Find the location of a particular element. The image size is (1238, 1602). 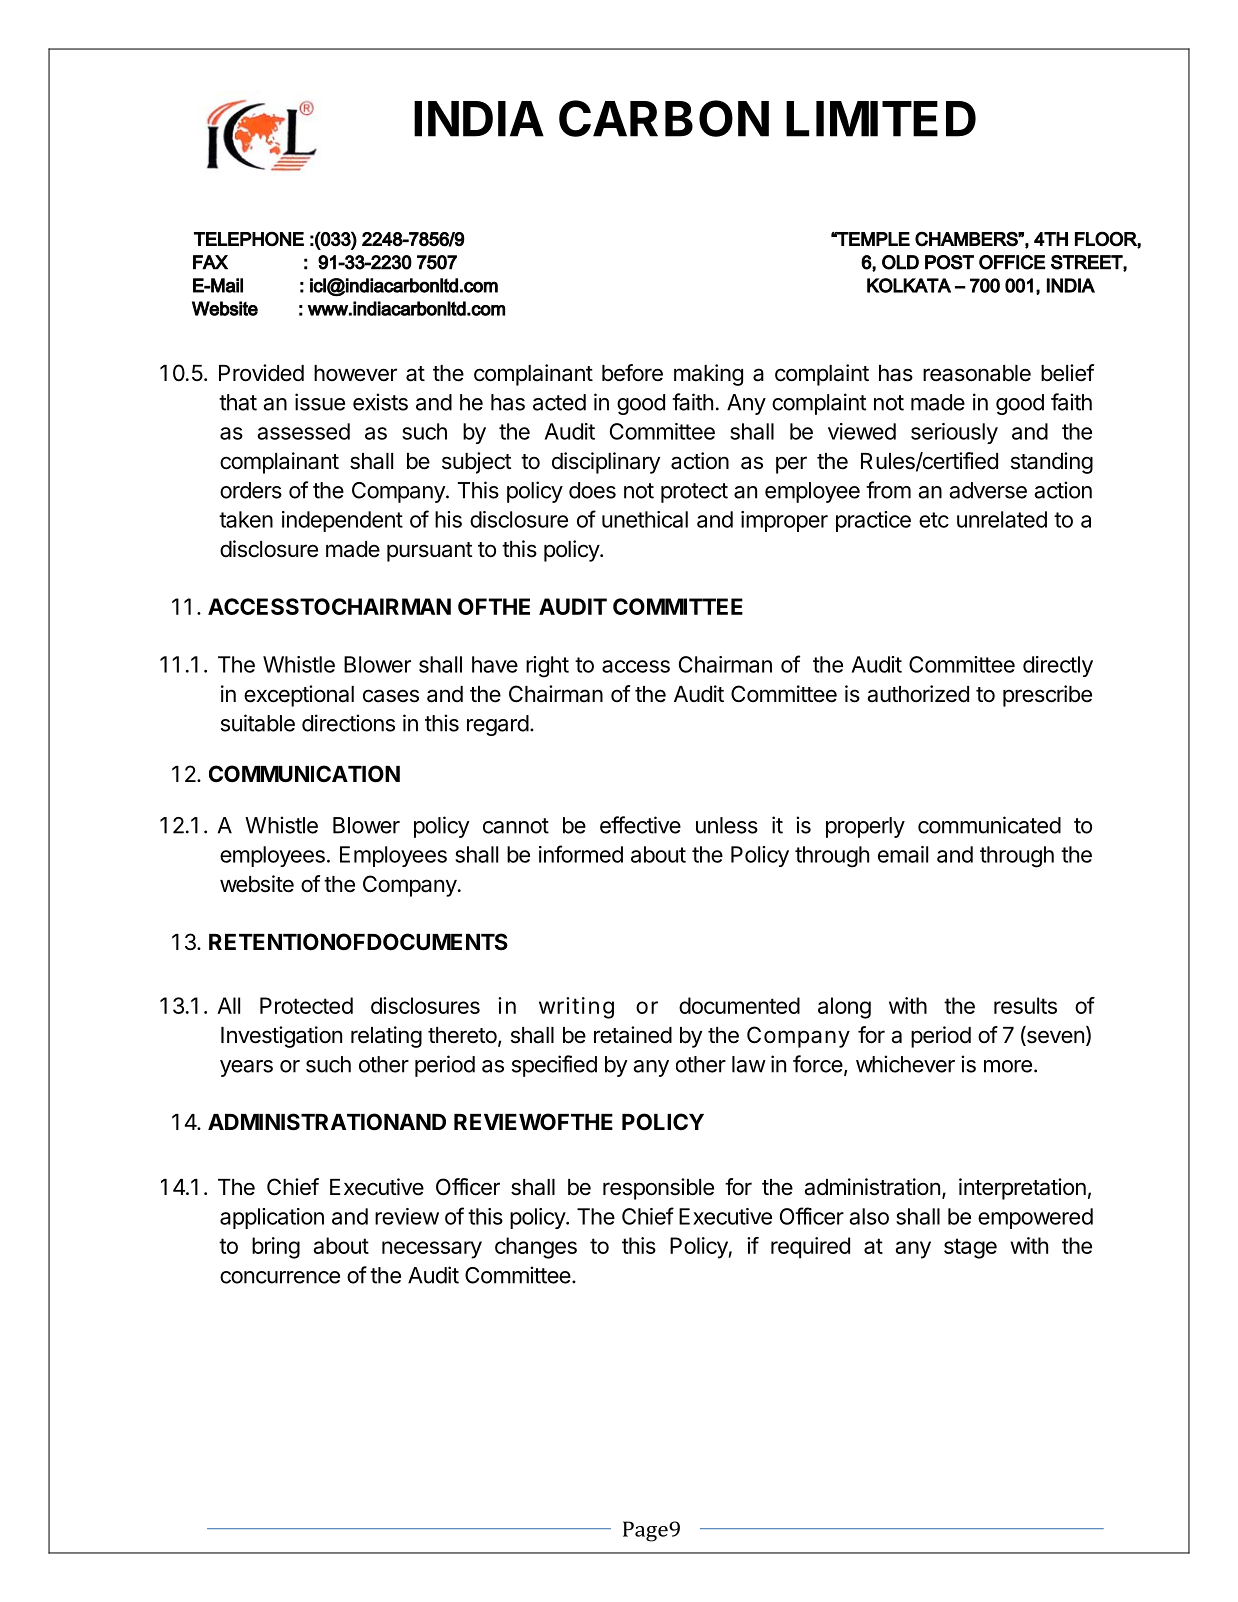

communicated is located at coordinates (989, 825).
